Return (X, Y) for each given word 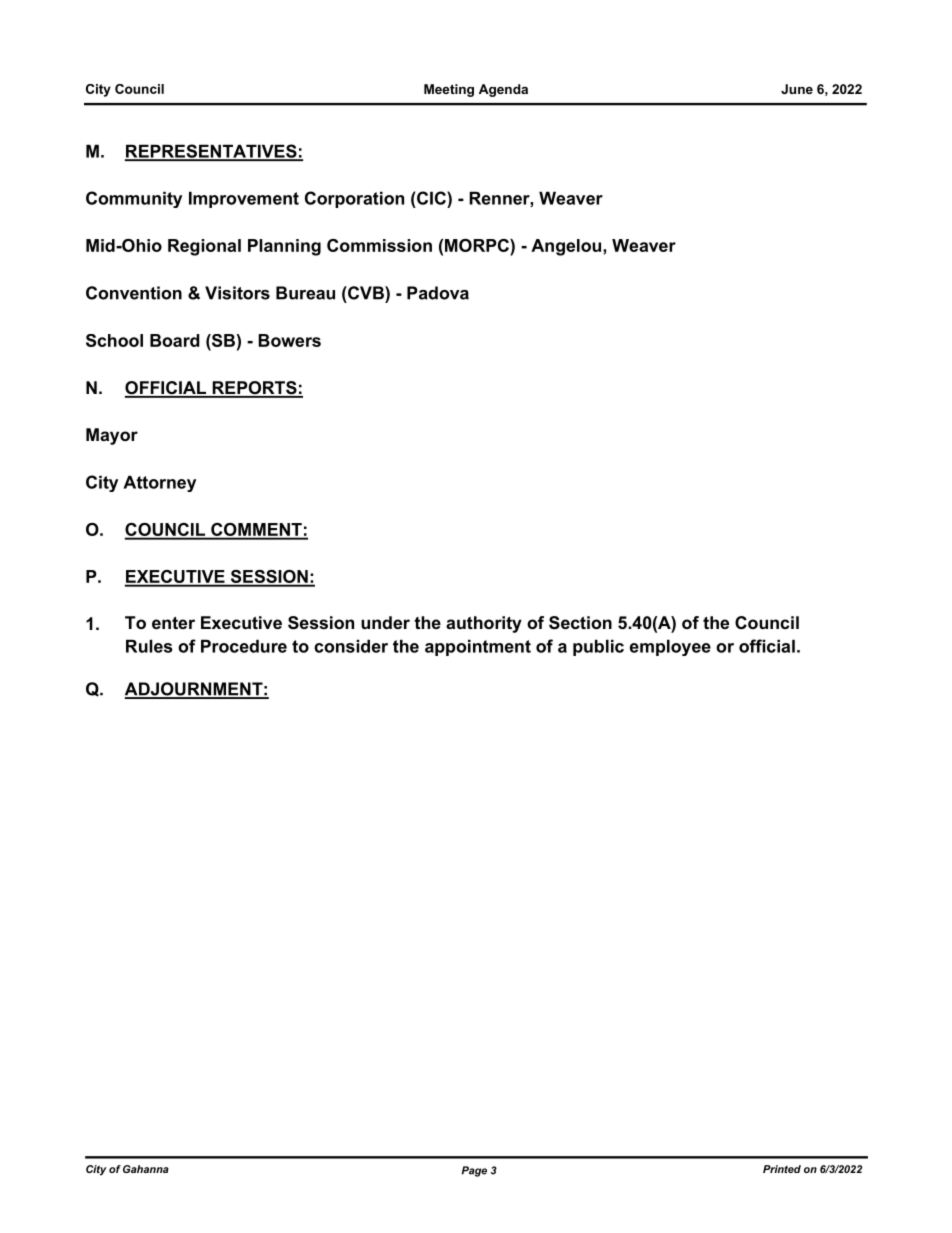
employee (670, 647)
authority (484, 624)
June (797, 89)
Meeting (449, 90)
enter (173, 623)
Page (474, 1171)
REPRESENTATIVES (212, 152)
